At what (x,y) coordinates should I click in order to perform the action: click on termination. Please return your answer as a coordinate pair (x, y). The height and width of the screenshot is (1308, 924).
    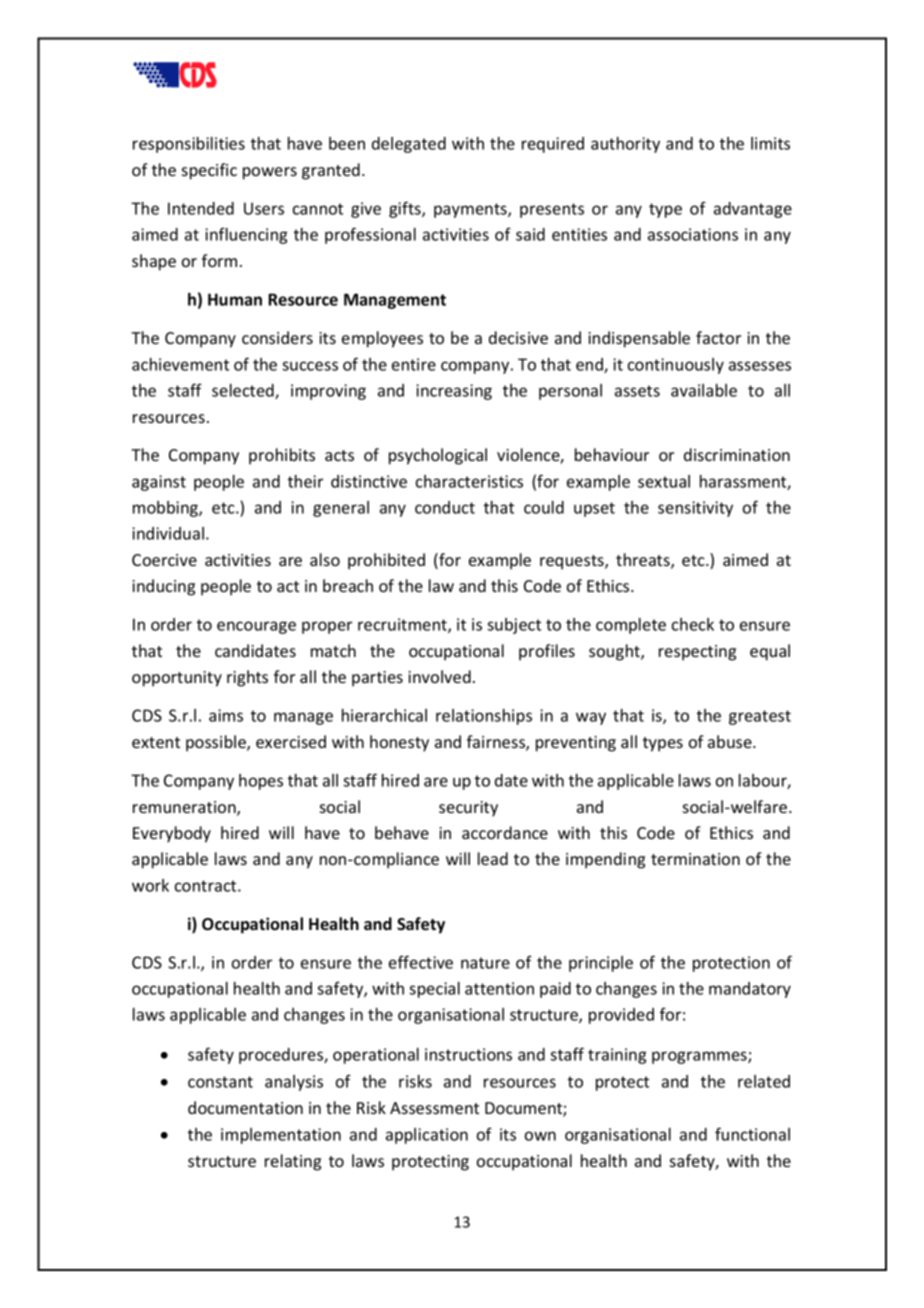
    Looking at the image, I should click on (695, 859).
